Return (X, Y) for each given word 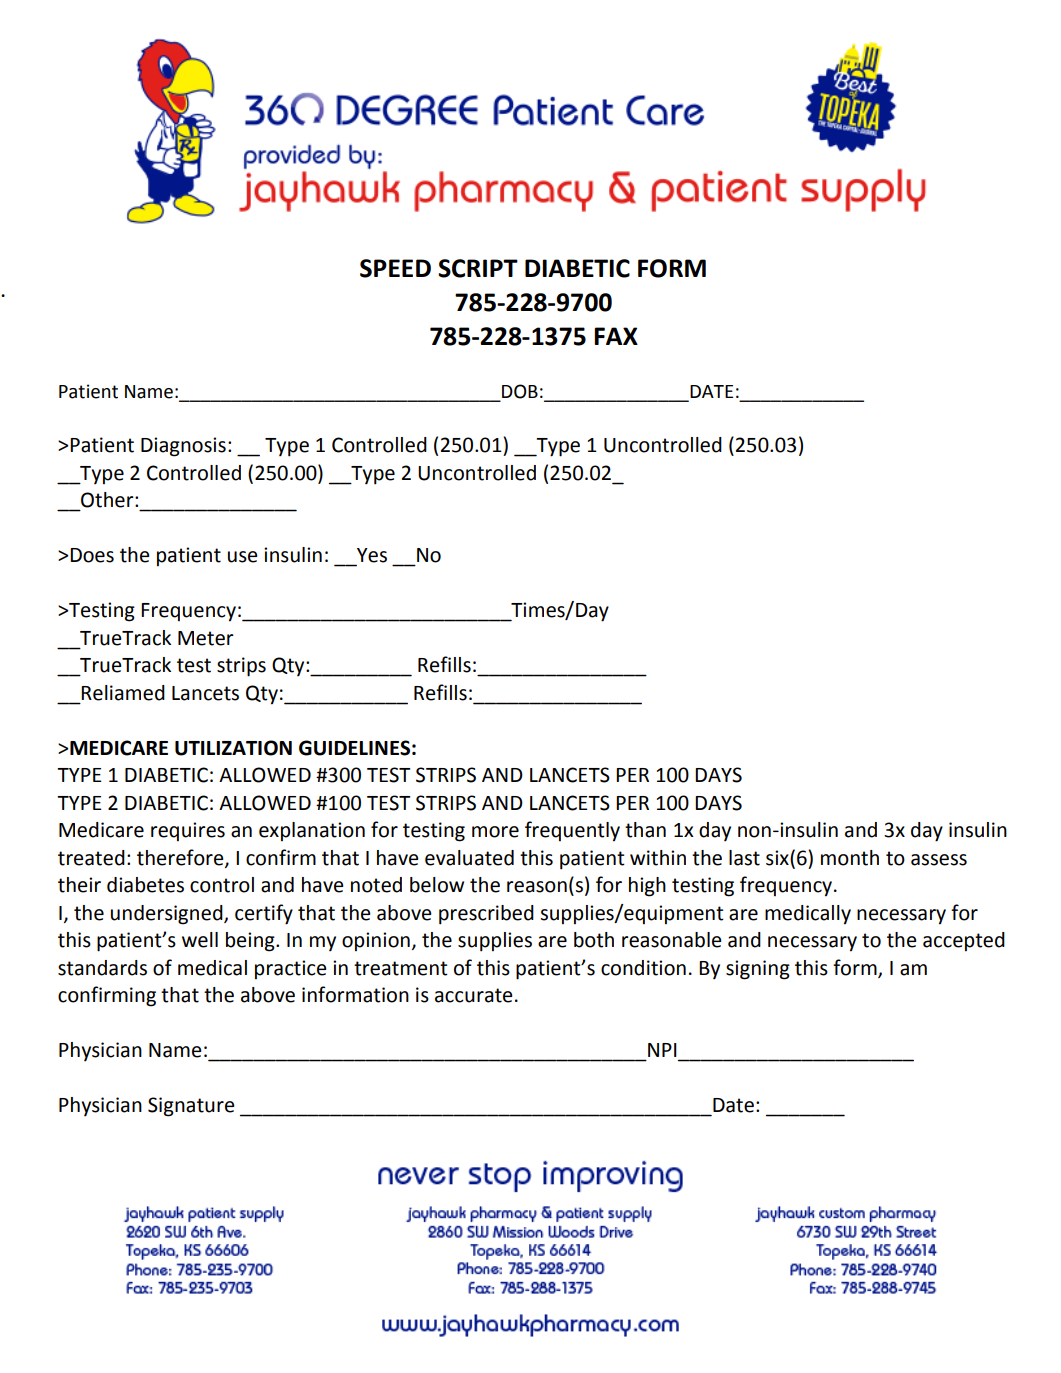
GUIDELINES (354, 748)
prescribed (486, 915)
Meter (206, 638)
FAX (616, 336)
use (243, 557)
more (495, 832)
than (645, 830)
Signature (191, 1107)
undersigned (168, 915)
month (850, 858)
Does (92, 555)
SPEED (395, 268)
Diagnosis (183, 447)
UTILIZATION (233, 748)
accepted (964, 941)
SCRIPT (478, 268)
